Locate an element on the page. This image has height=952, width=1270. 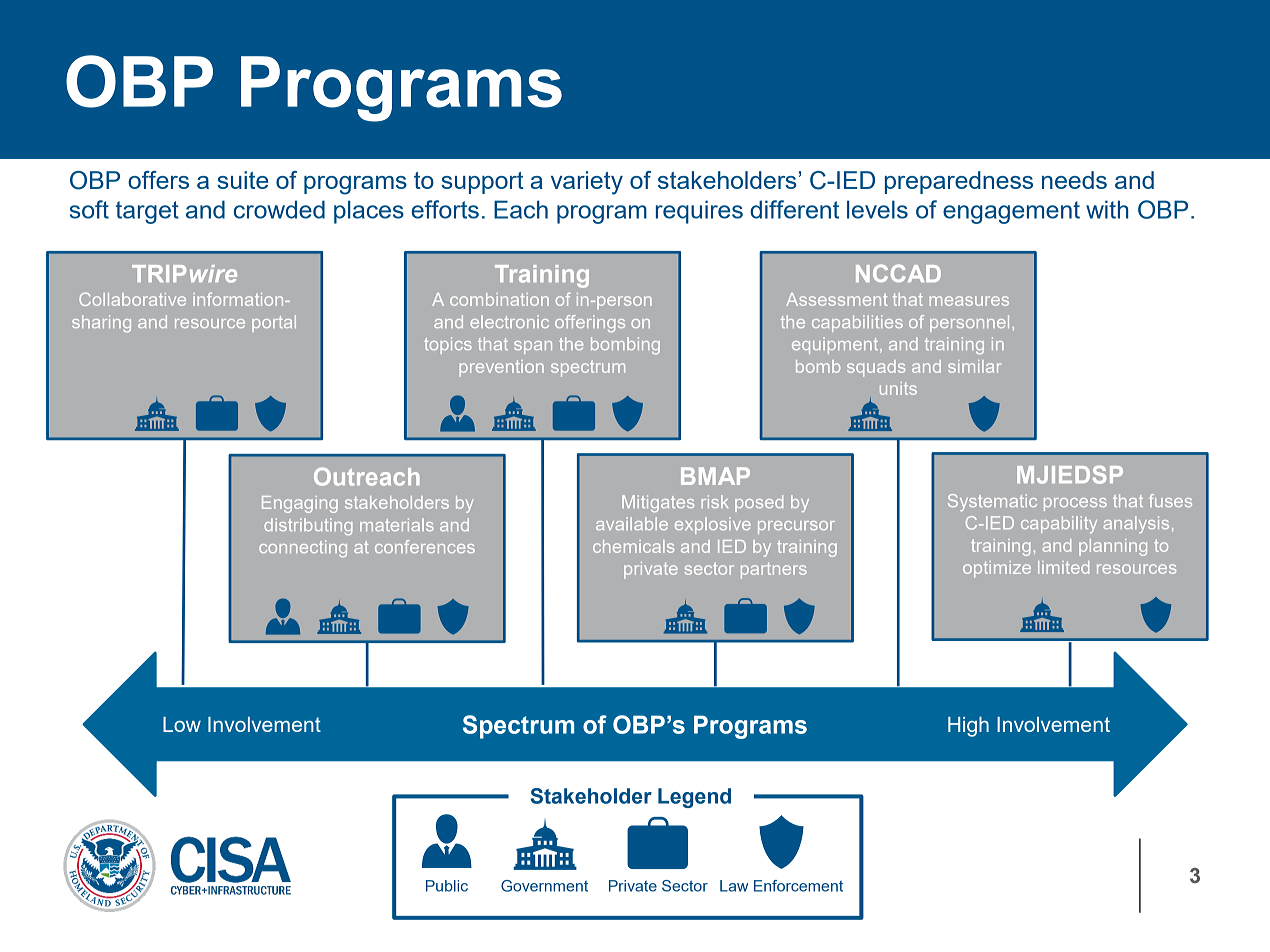
capability is located at coordinates (1059, 524).
